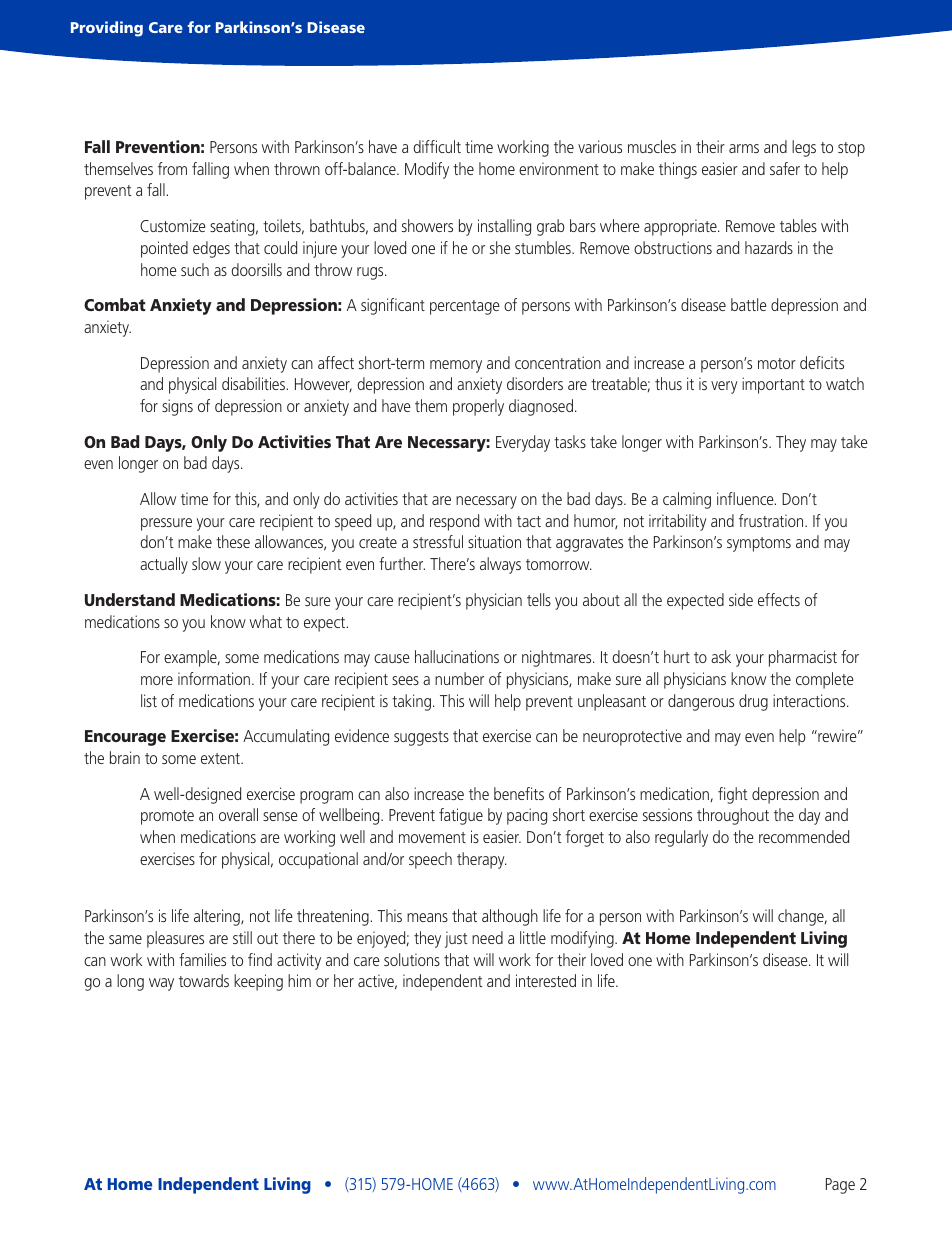 Image resolution: width=952 pixels, height=1233 pixels. Describe the element at coordinates (461, 816) in the screenshot. I see `fatigue` at that location.
